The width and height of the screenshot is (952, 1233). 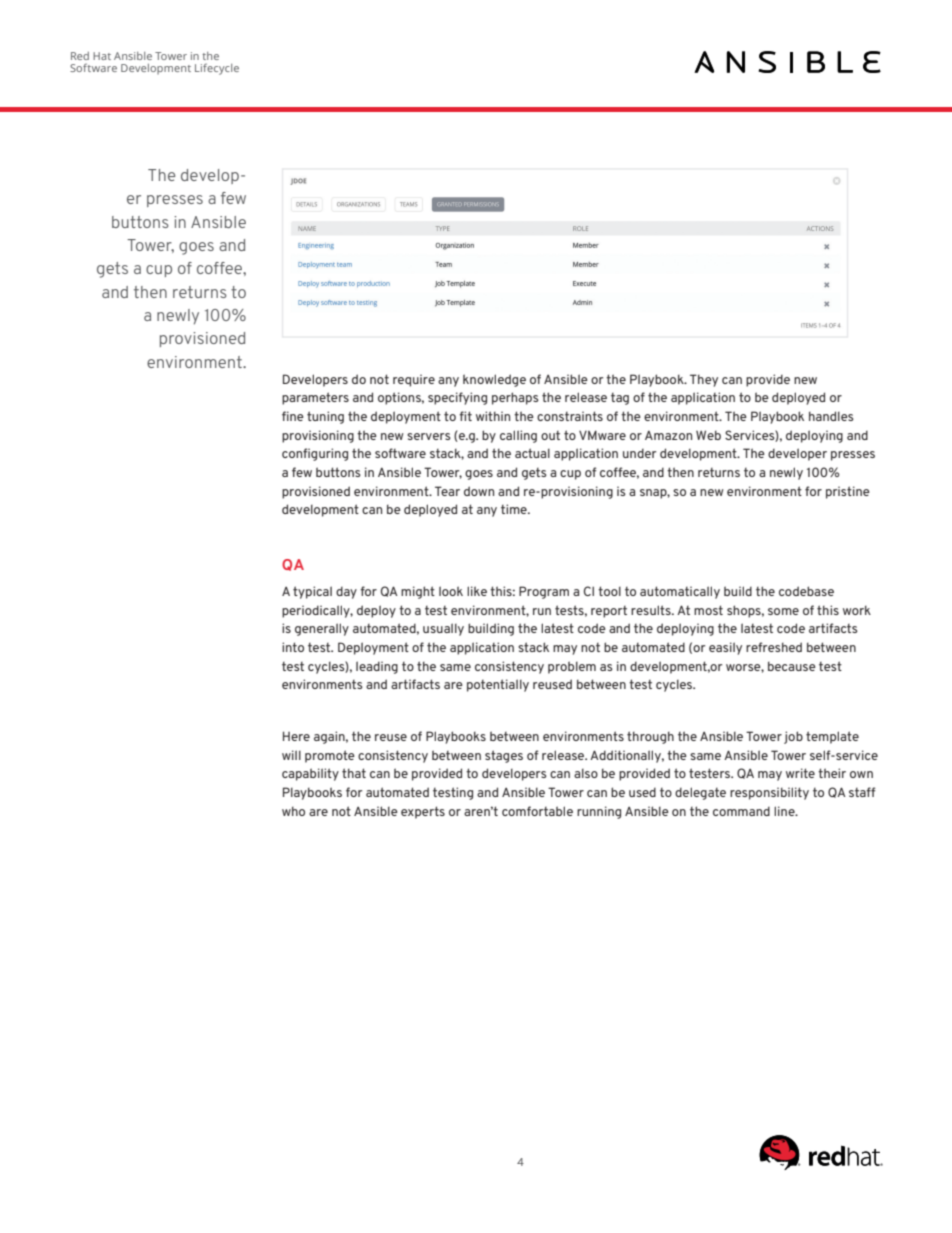 I want to click on typical, so click(x=312, y=592).
